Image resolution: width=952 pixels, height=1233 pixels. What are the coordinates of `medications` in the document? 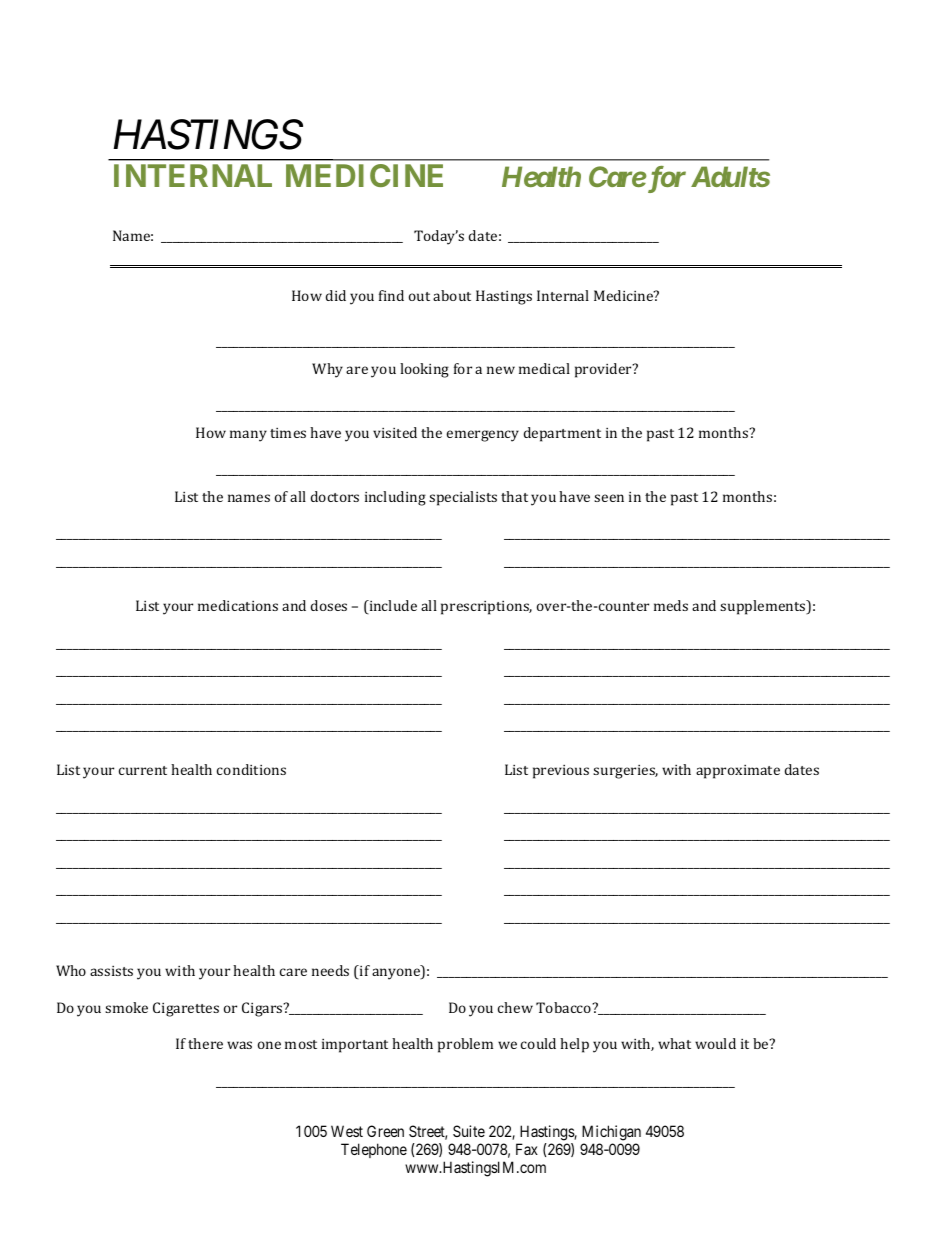 It's located at (238, 605).
